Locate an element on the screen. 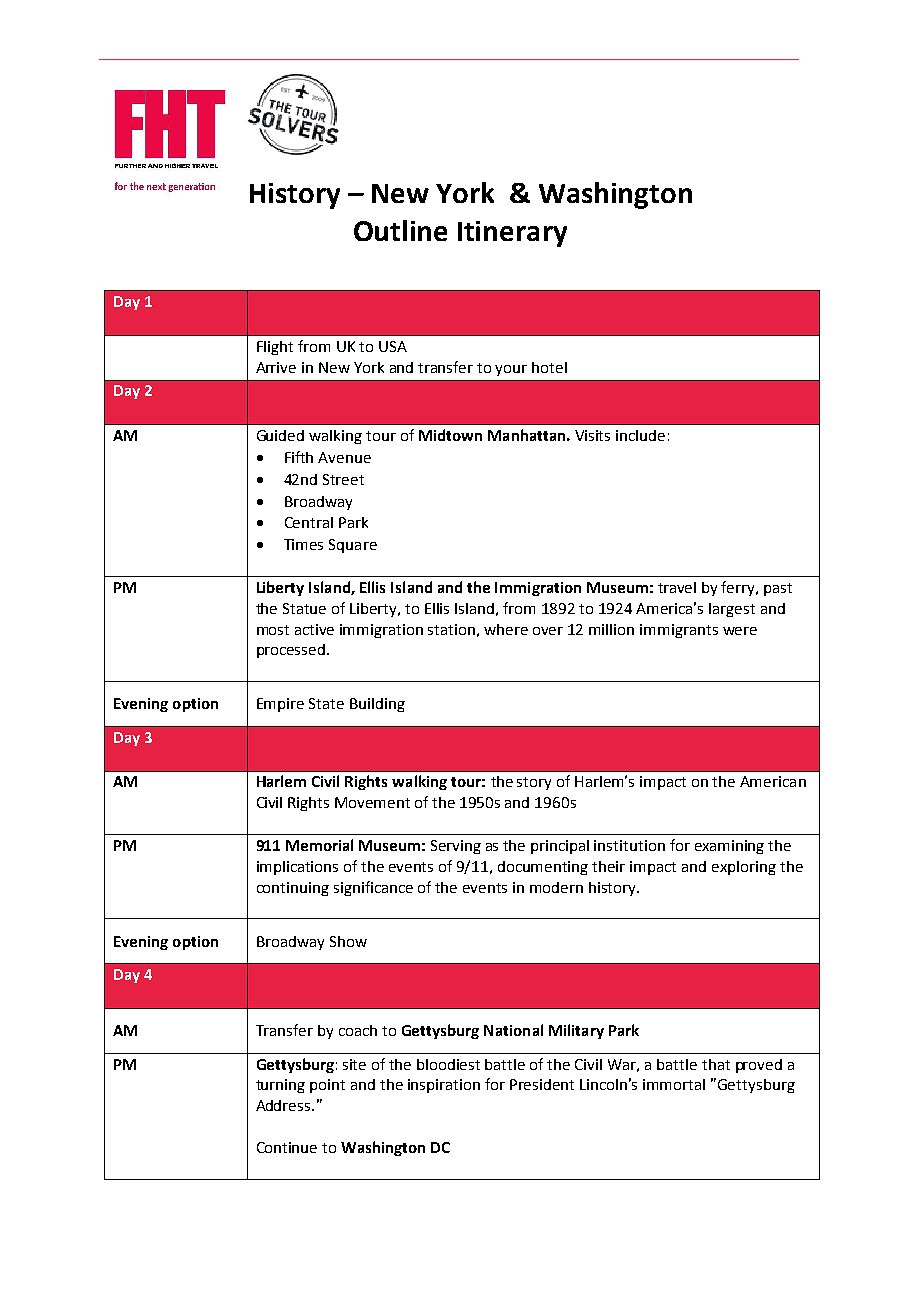 Image resolution: width=924 pixels, height=1308 pixels. travel is located at coordinates (677, 587).
